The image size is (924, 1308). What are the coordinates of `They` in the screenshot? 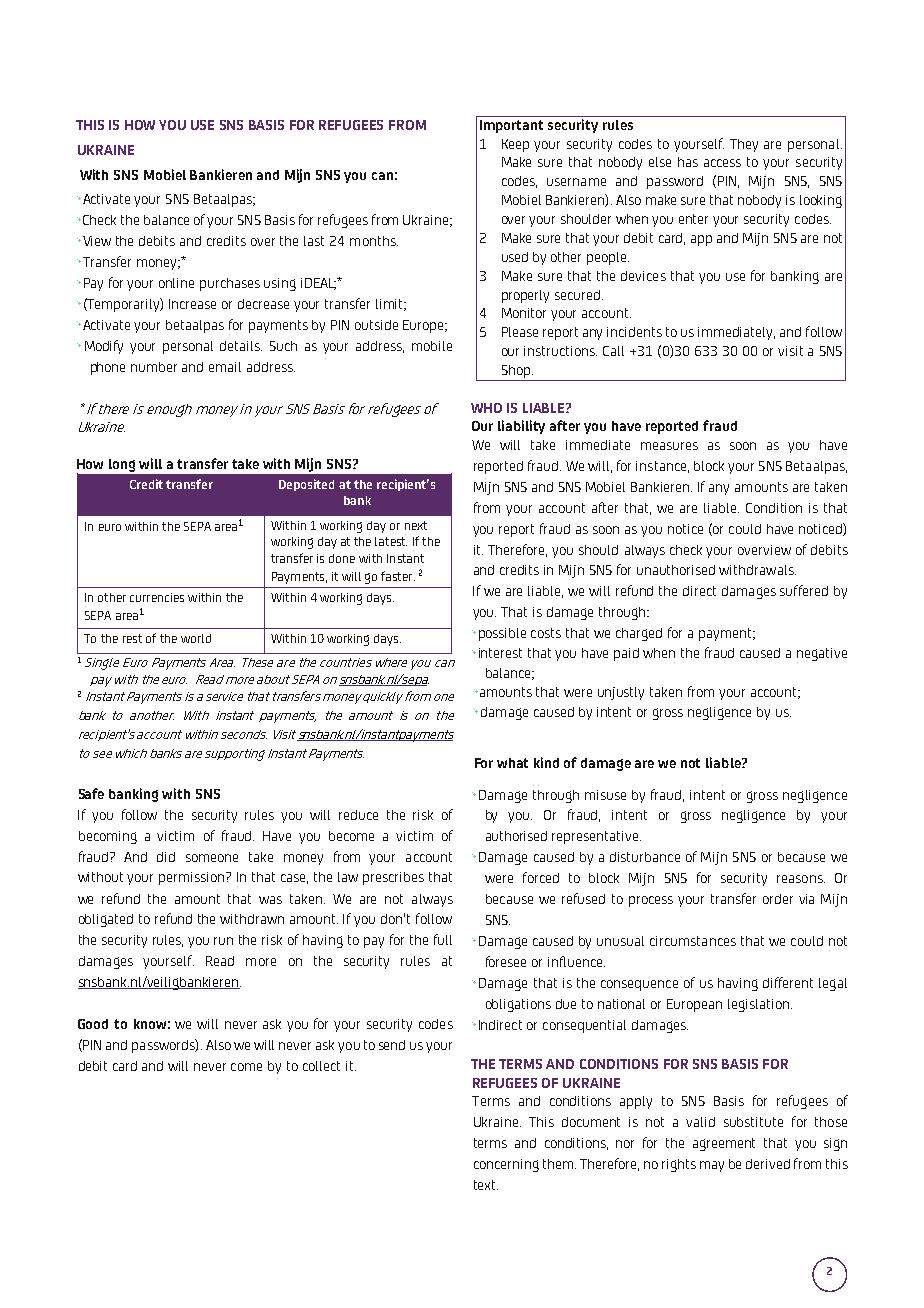 It's located at (744, 145).
